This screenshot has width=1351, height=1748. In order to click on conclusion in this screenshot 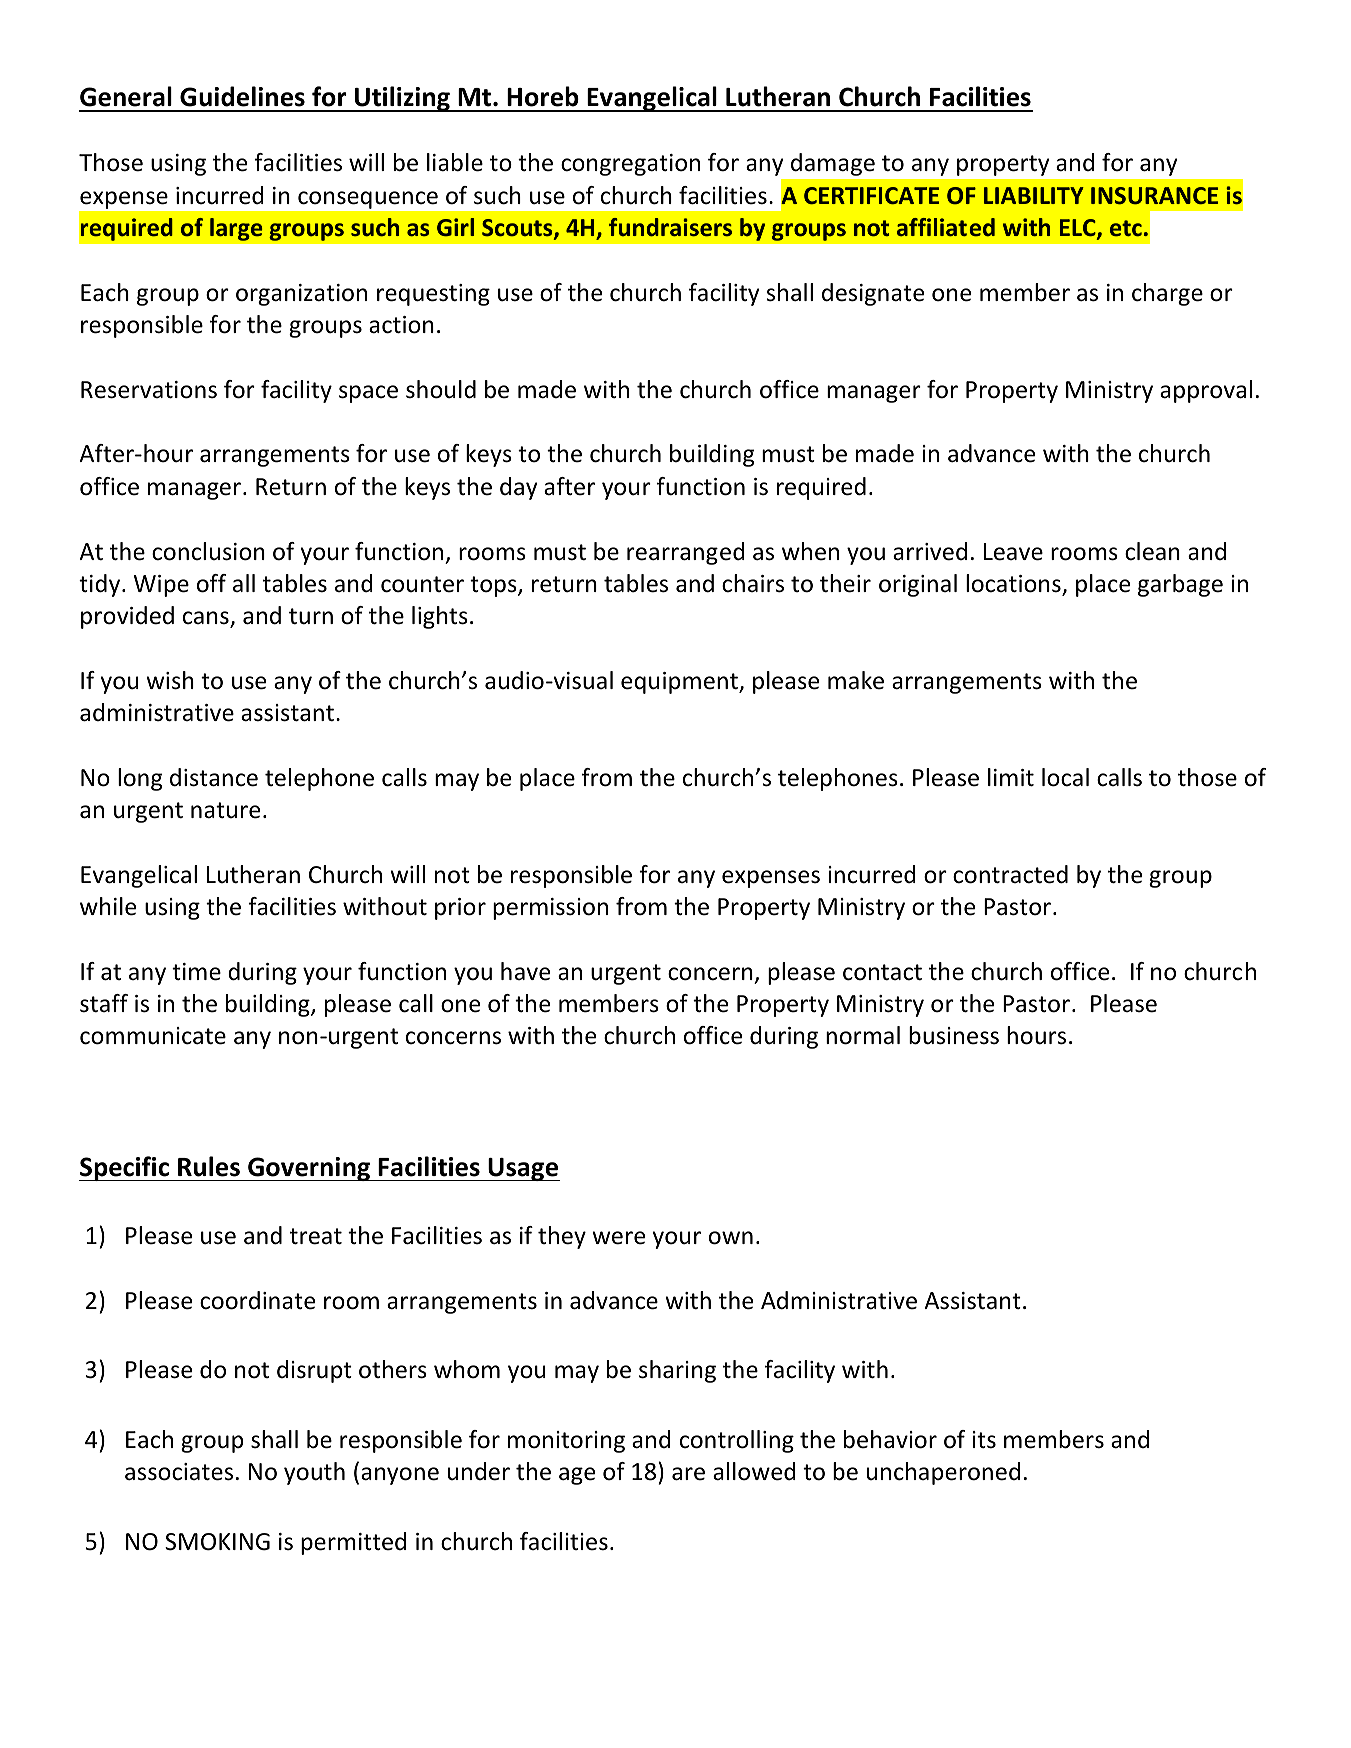, I will do `click(208, 551)`.
